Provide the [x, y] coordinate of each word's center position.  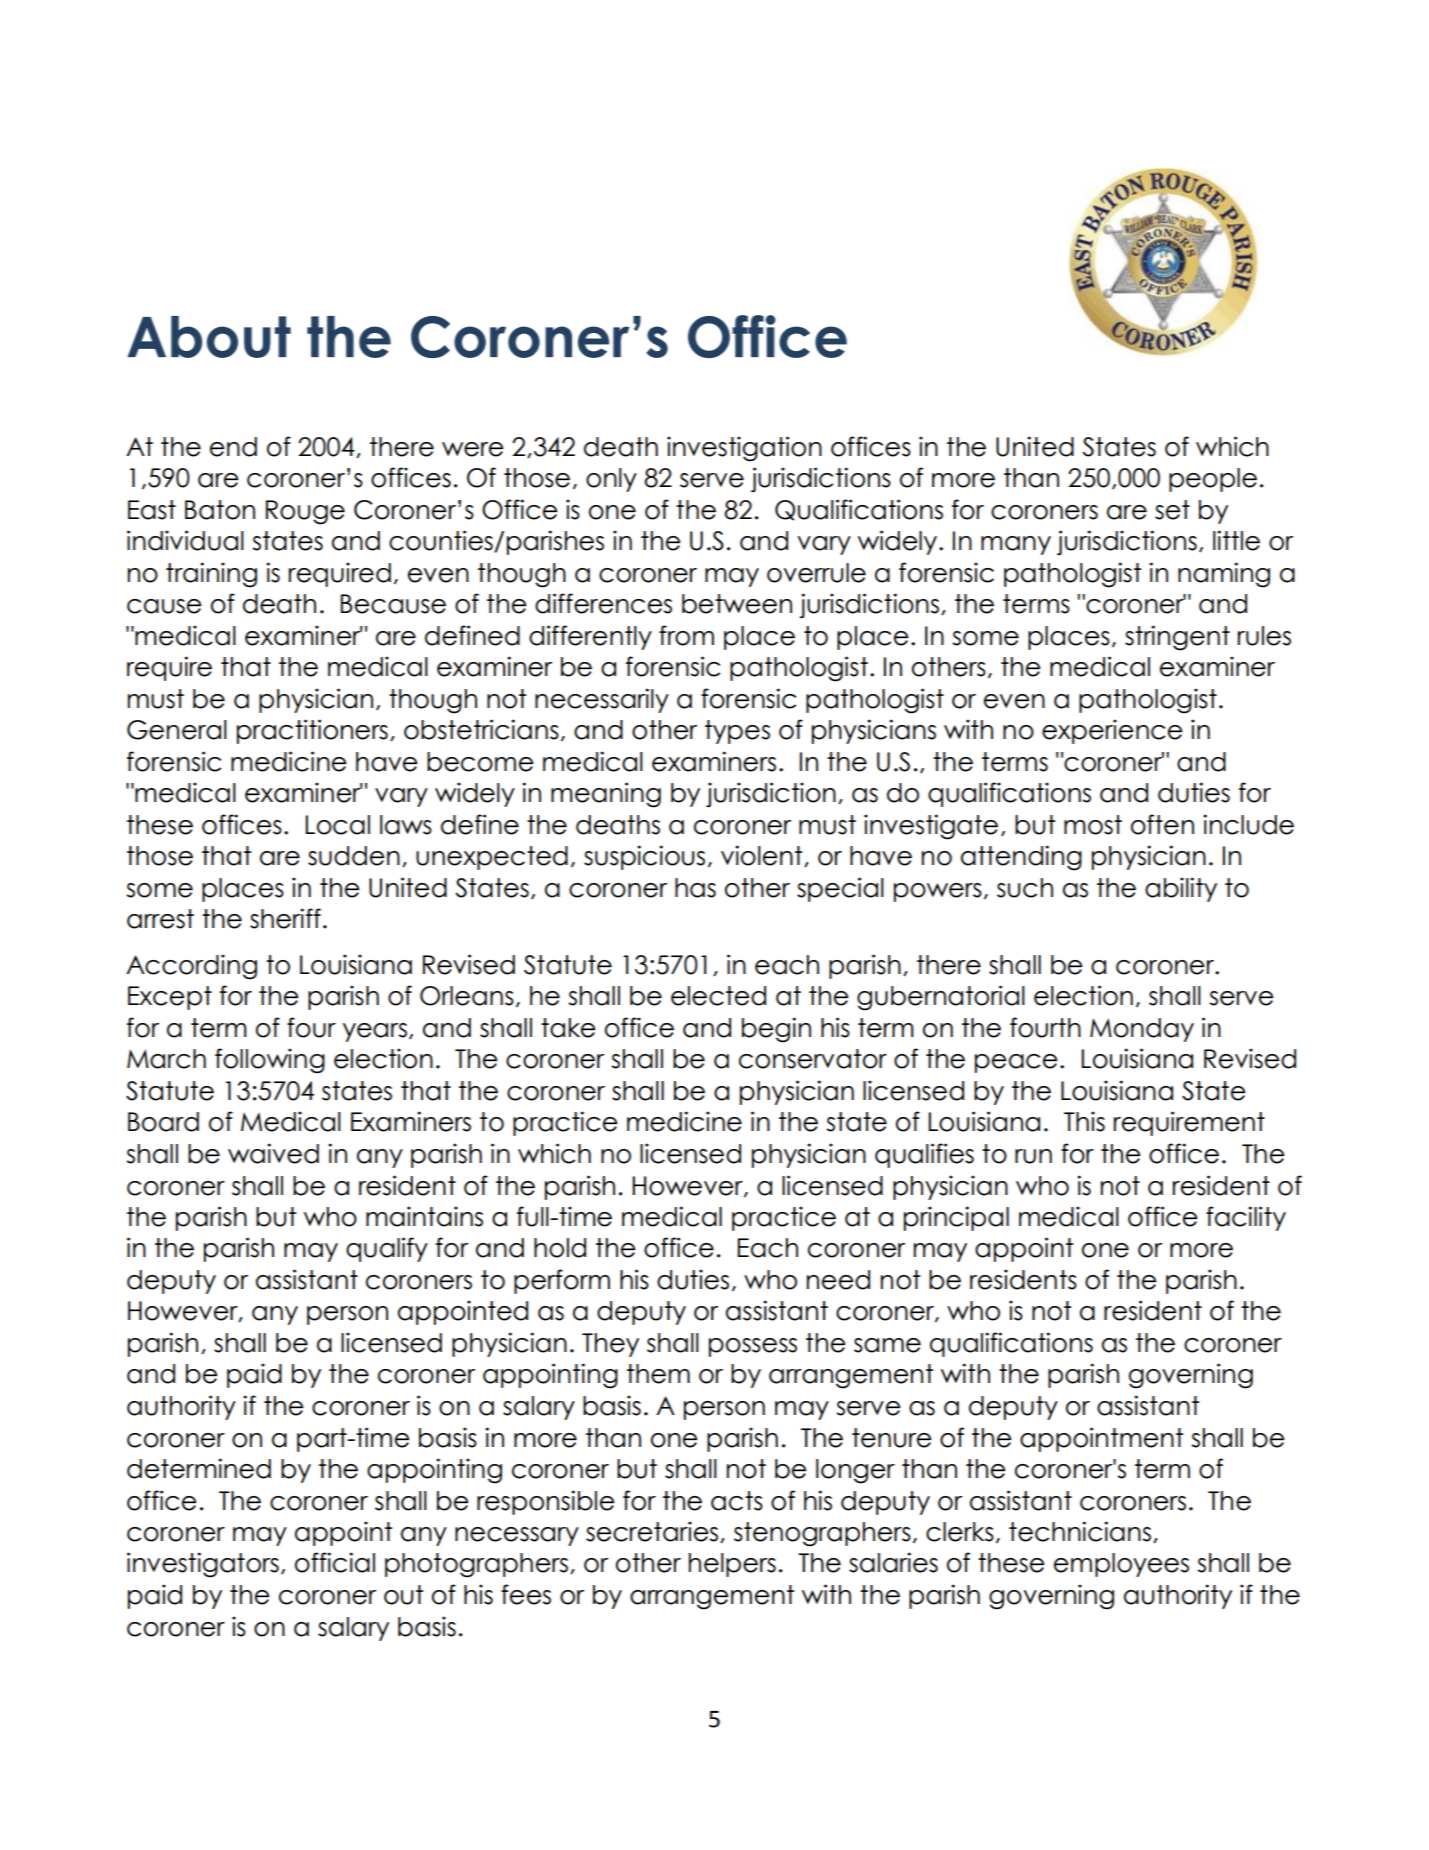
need [838, 1280]
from [686, 635]
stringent [1177, 638]
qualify [387, 1249]
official [335, 1562]
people [1213, 480]
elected [718, 996]
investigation [744, 449]
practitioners [312, 731]
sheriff [285, 918]
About [209, 337]
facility [1246, 1218]
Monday [1142, 1030]
